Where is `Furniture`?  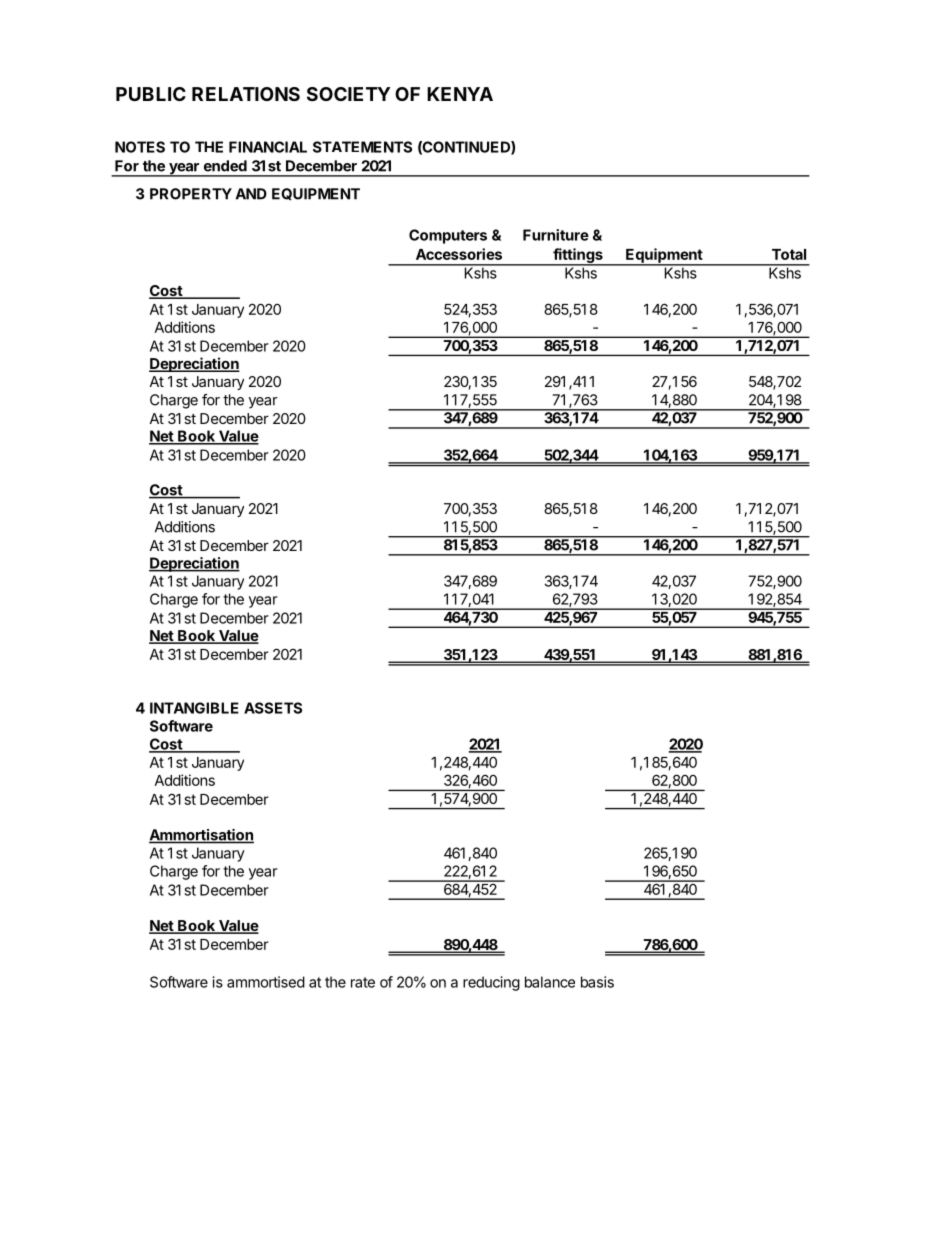
Furniture is located at coordinates (556, 235).
